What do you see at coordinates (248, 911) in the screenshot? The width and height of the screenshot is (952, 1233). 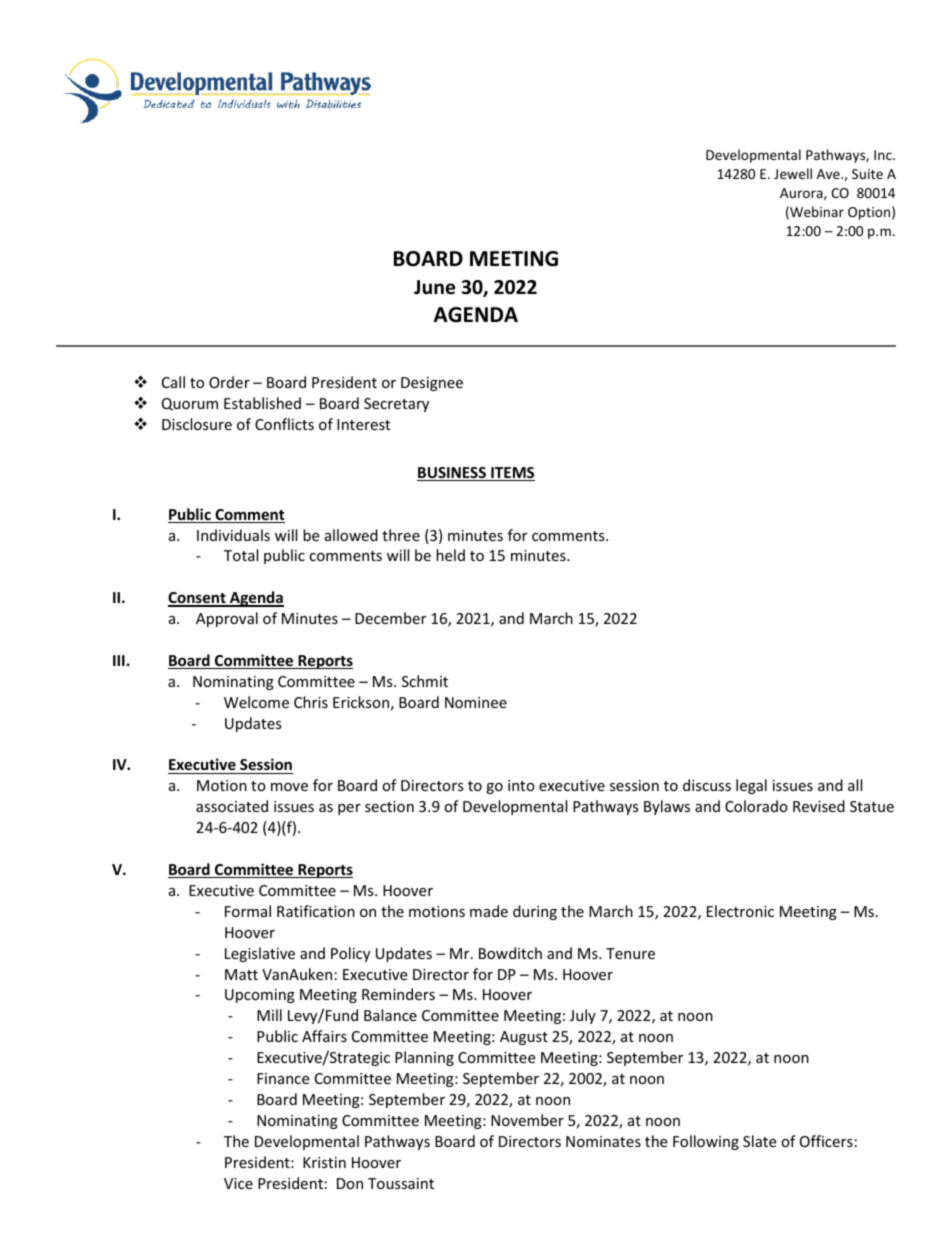 I see `Formal` at bounding box center [248, 911].
